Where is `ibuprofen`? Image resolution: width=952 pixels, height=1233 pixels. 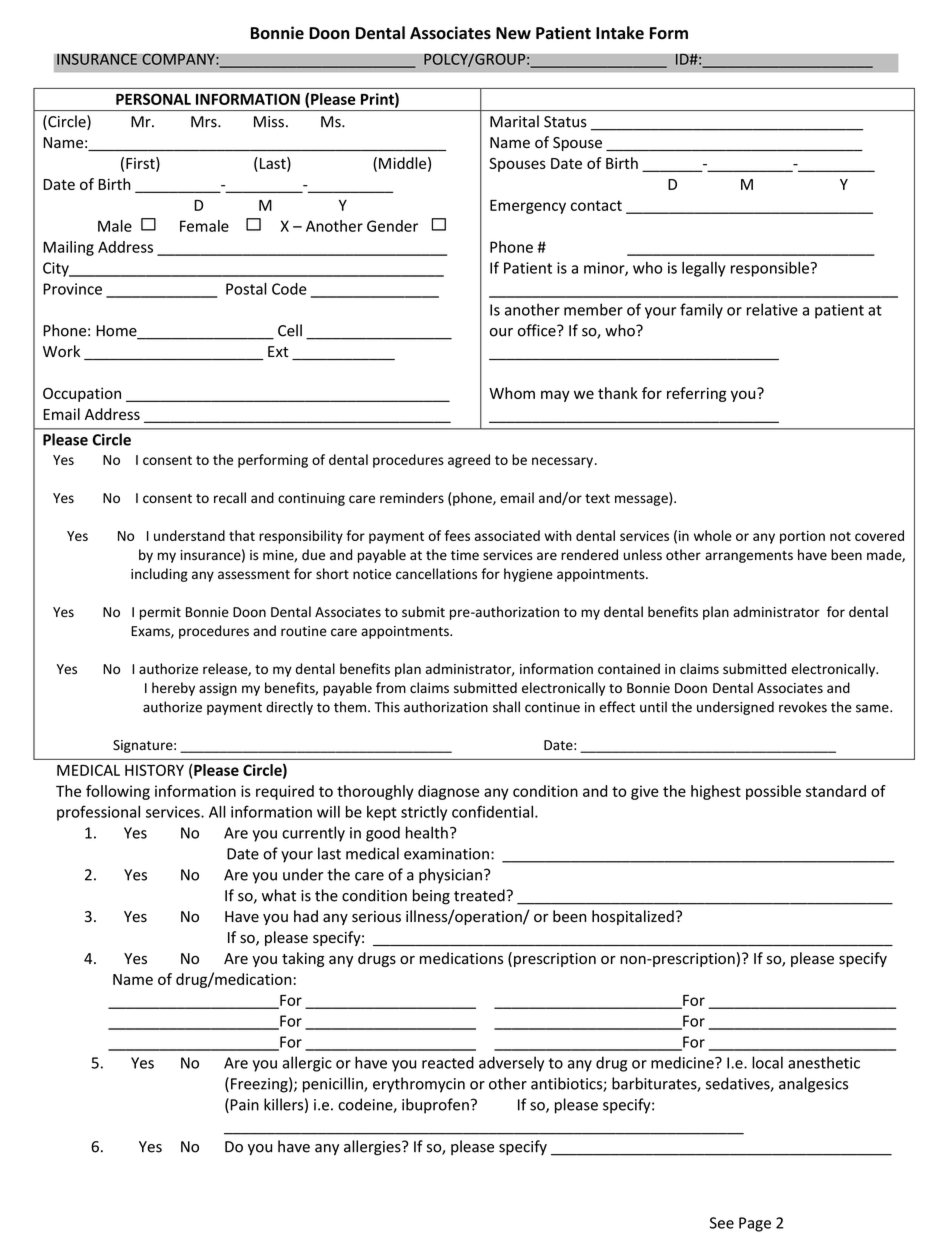 ibuprofen is located at coordinates (435, 1106).
